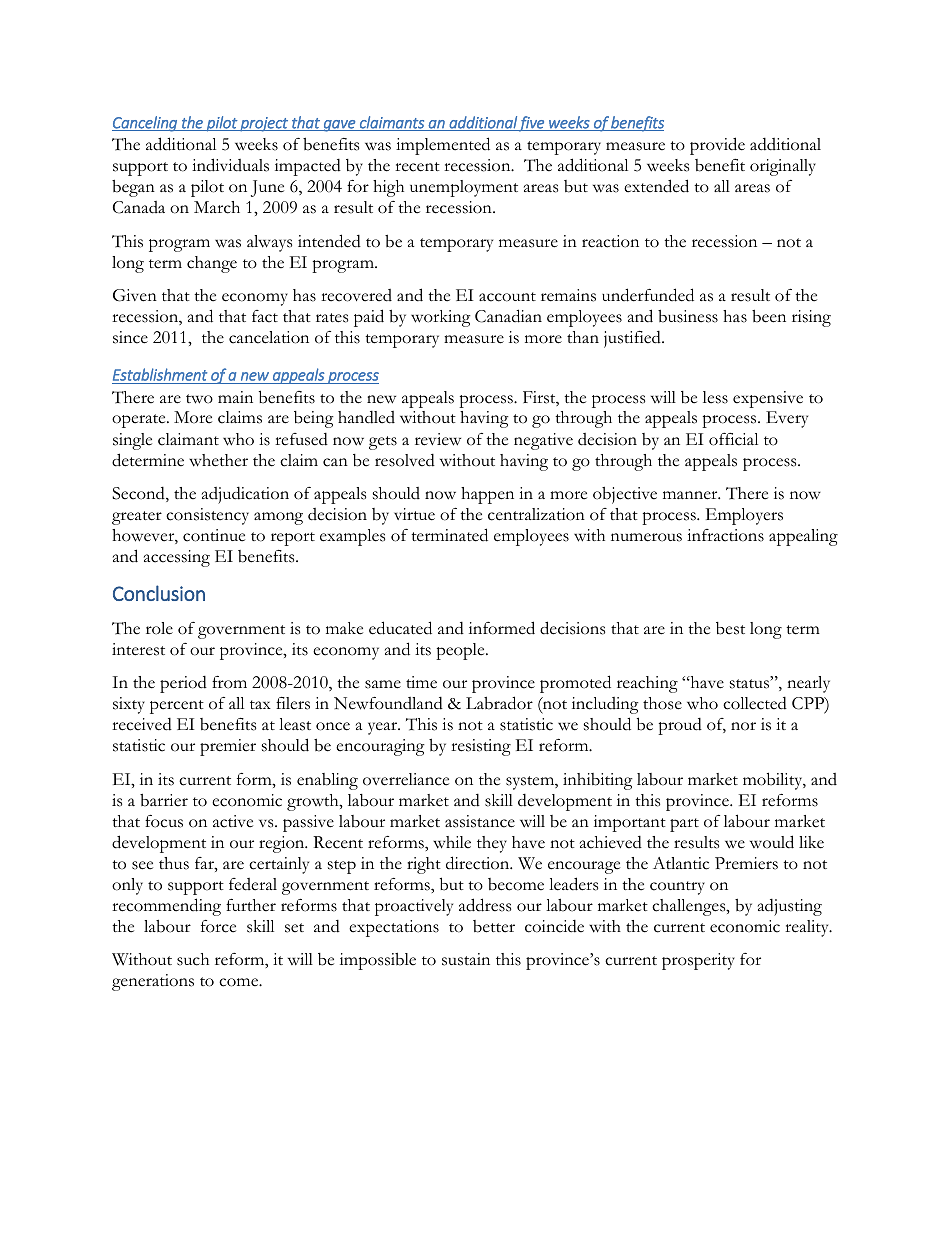  I want to click on prosperity, so click(698, 961).
